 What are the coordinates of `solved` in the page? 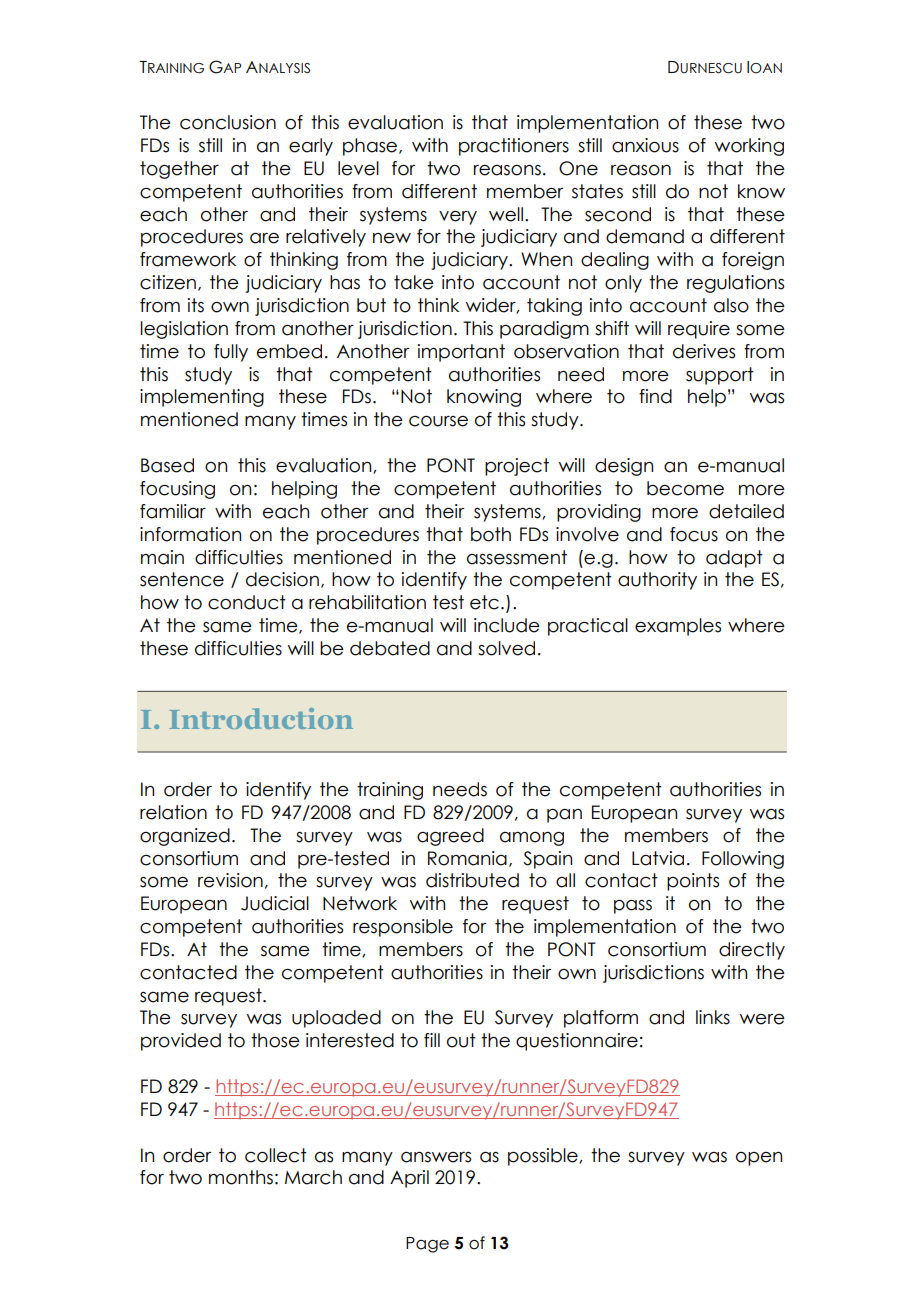 It's located at (506, 648).
